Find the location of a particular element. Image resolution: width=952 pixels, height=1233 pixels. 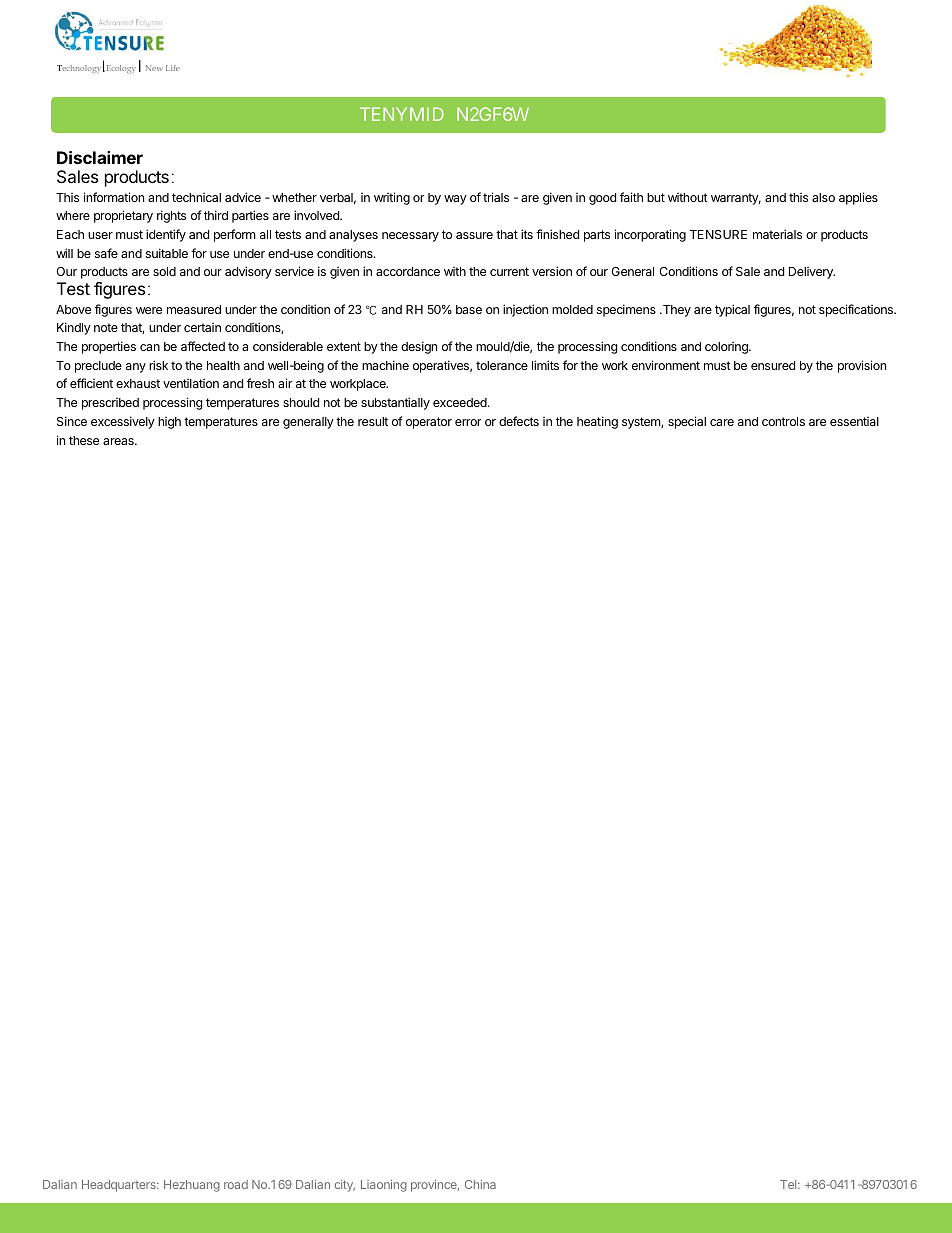

error is located at coordinates (468, 422).
